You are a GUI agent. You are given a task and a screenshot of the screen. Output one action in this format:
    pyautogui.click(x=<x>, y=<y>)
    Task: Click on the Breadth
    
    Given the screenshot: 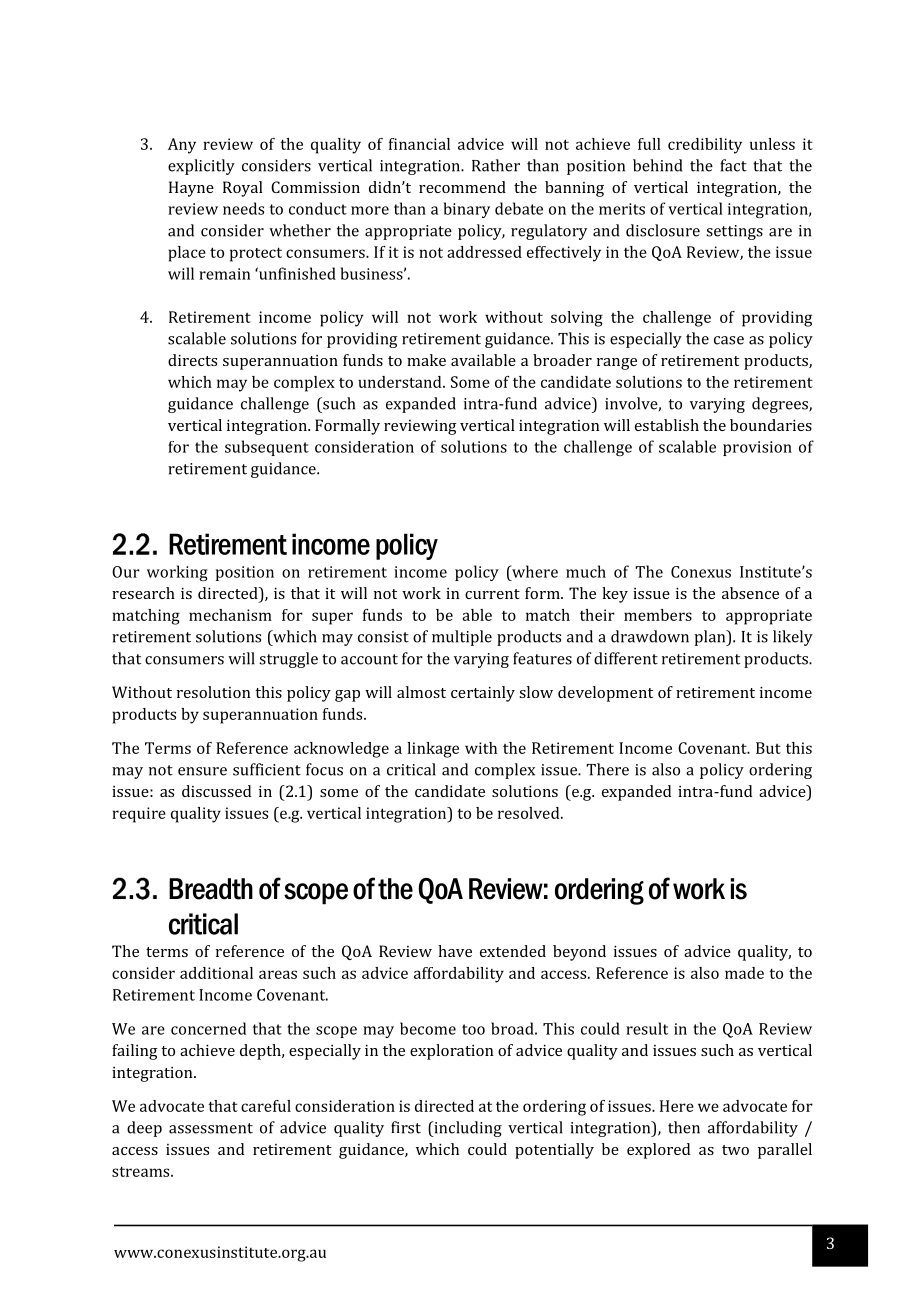 What is the action you would take?
    pyautogui.click(x=211, y=889)
